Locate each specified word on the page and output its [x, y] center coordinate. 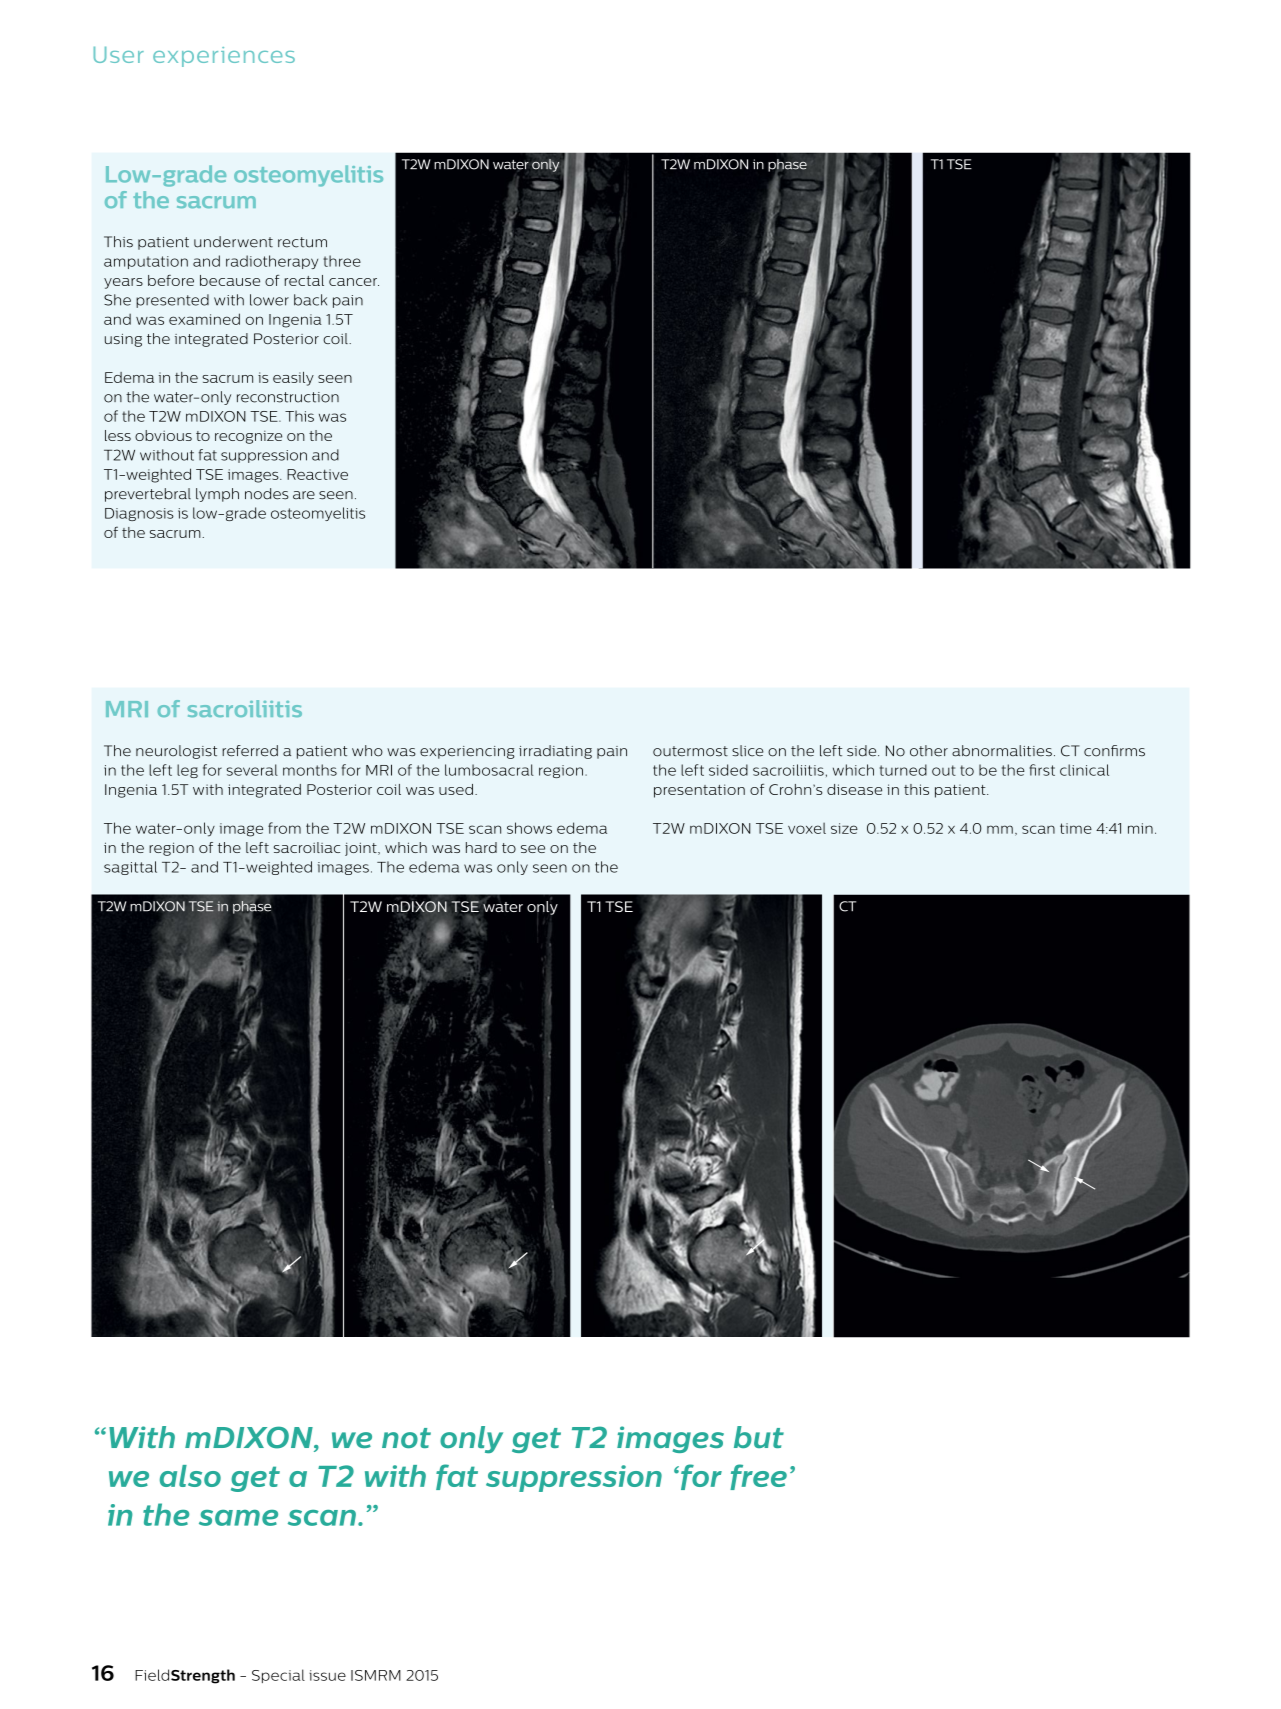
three [342, 261]
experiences [224, 57]
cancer [354, 282]
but [759, 1437]
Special [278, 1676]
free [758, 1477]
